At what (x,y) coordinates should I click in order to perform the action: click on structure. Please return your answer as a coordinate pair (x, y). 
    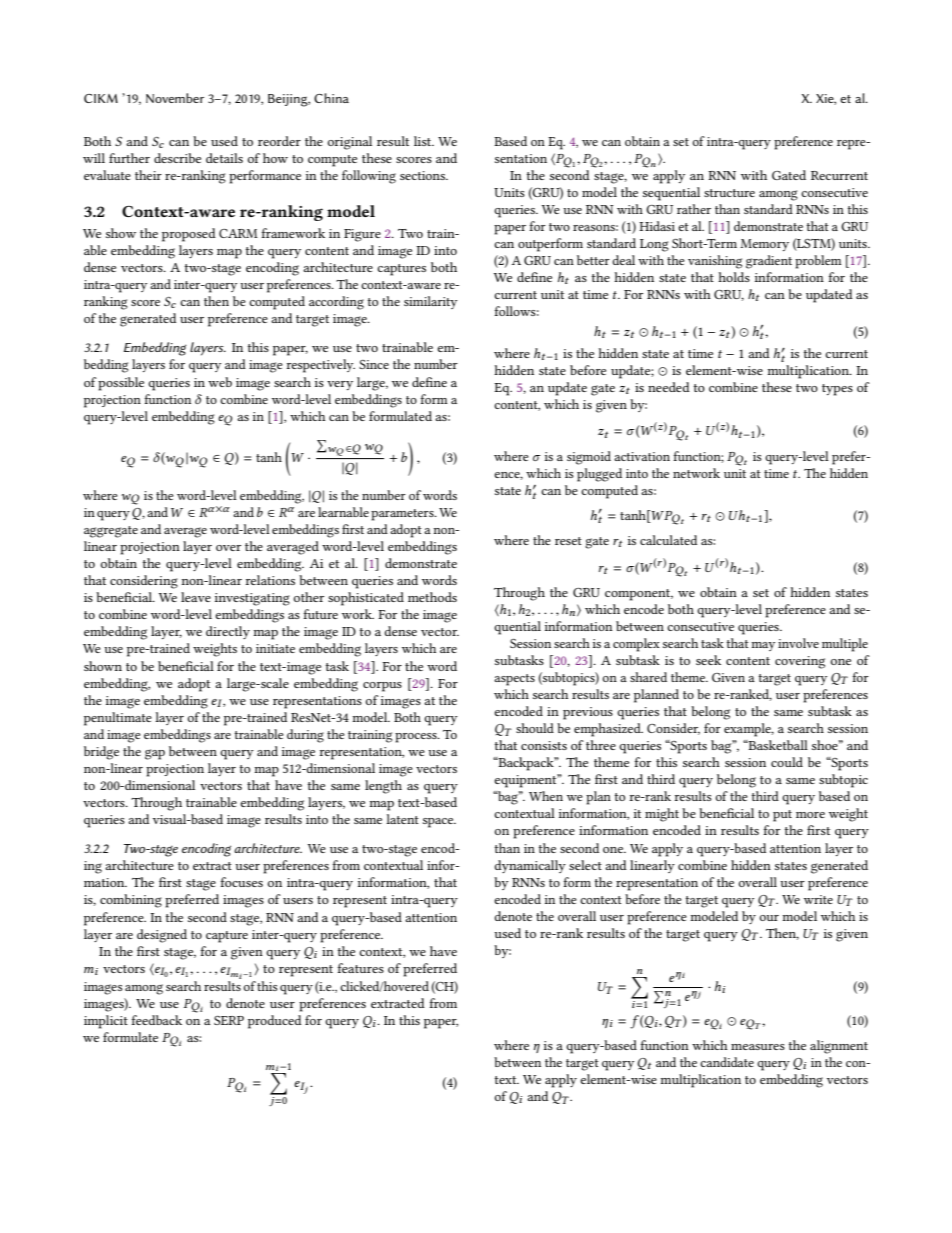
    Looking at the image, I should click on (729, 193).
